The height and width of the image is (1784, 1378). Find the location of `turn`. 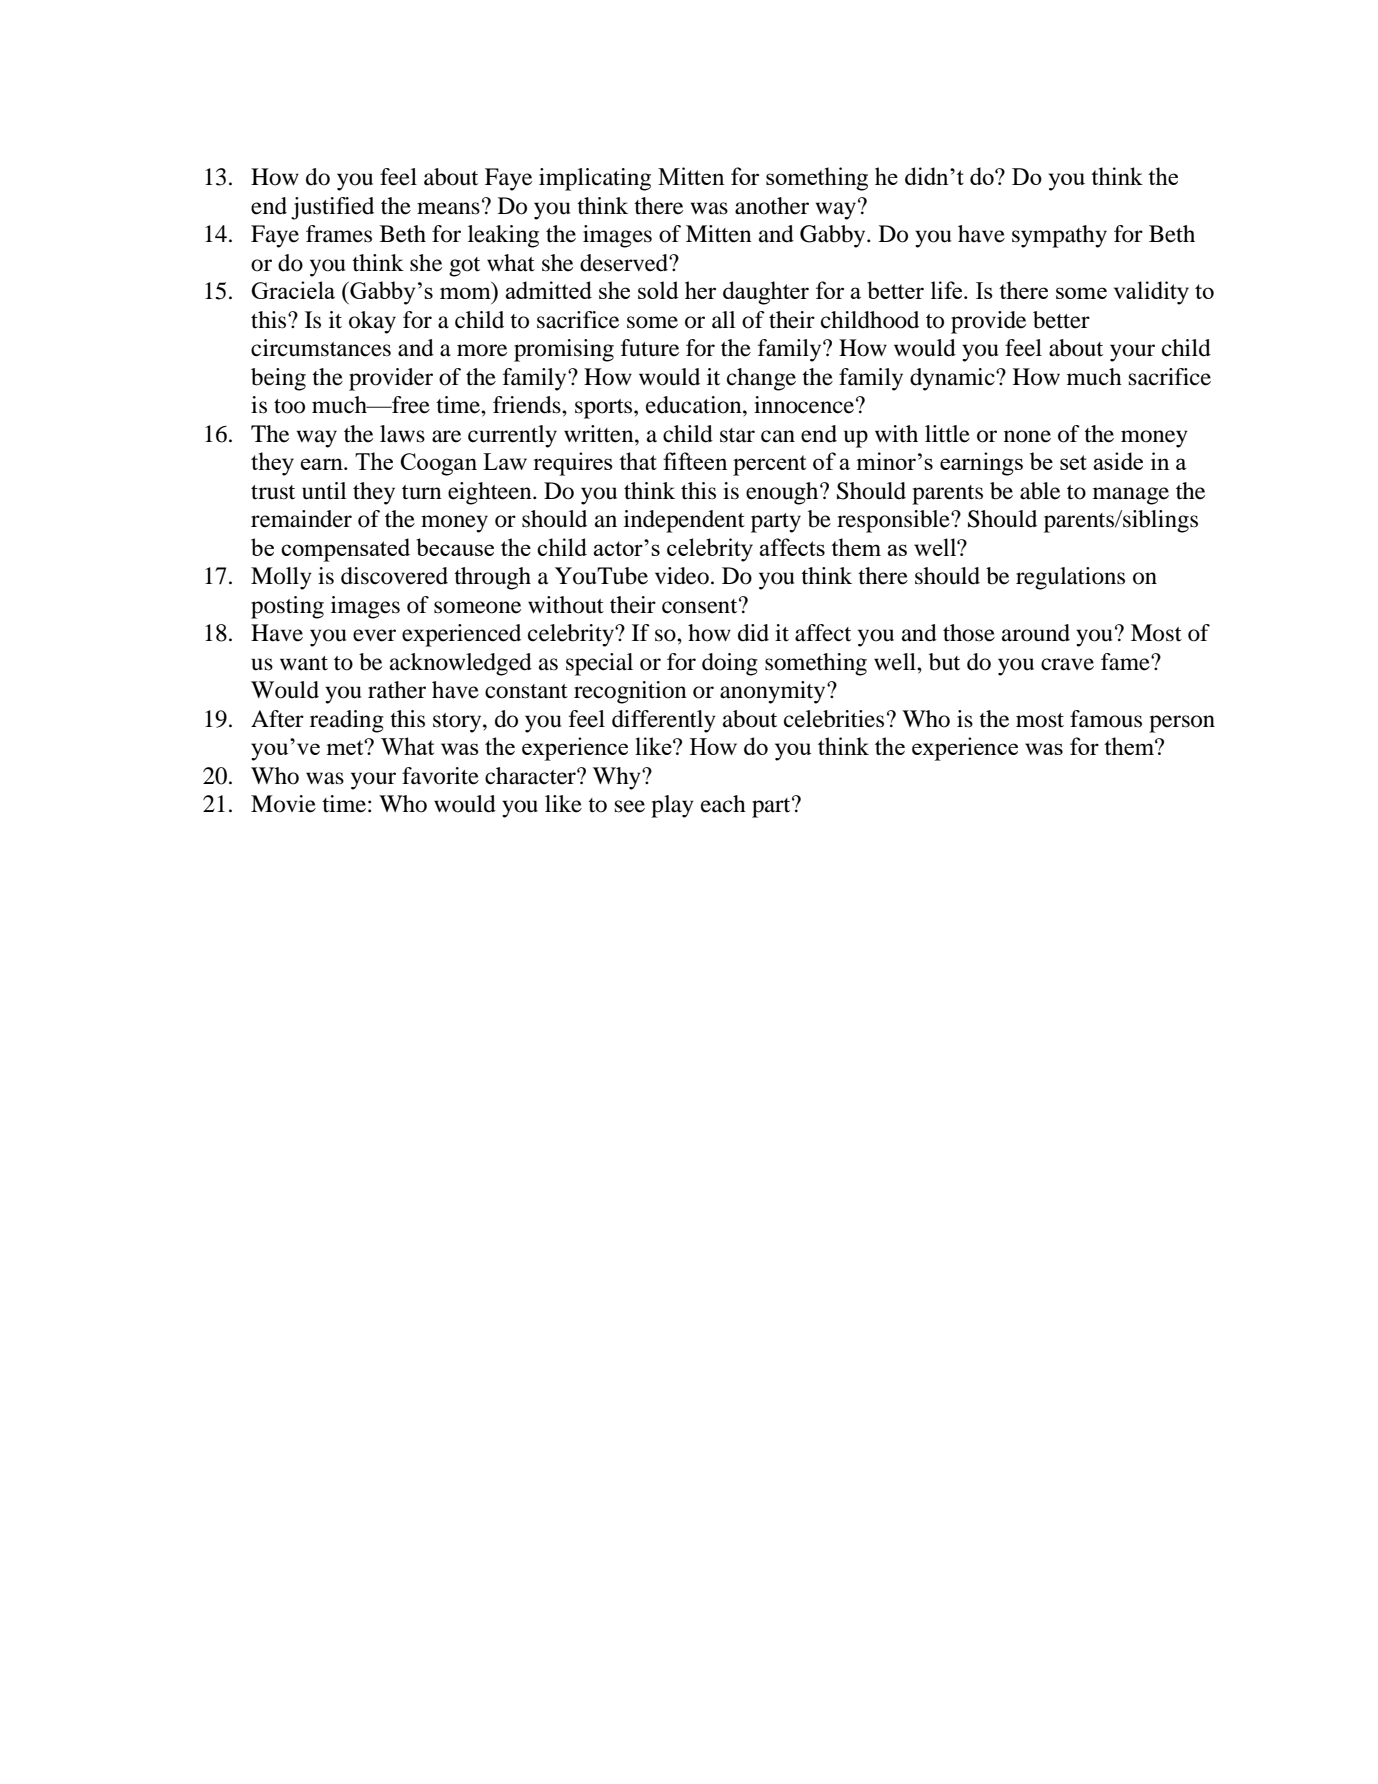

turn is located at coordinates (422, 492).
